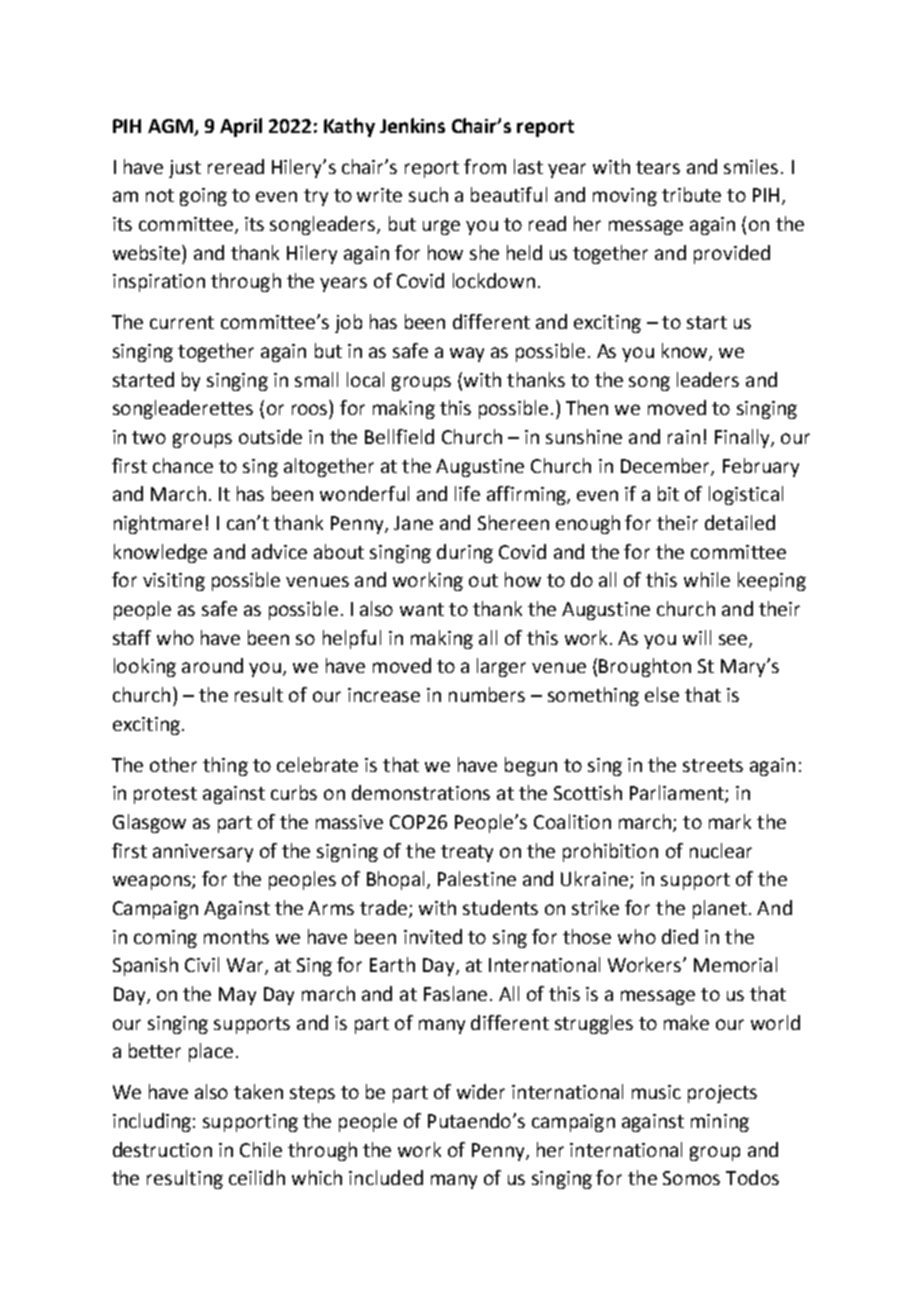 The image size is (924, 1308). Describe the element at coordinates (185, 169) in the image. I see `just` at that location.
